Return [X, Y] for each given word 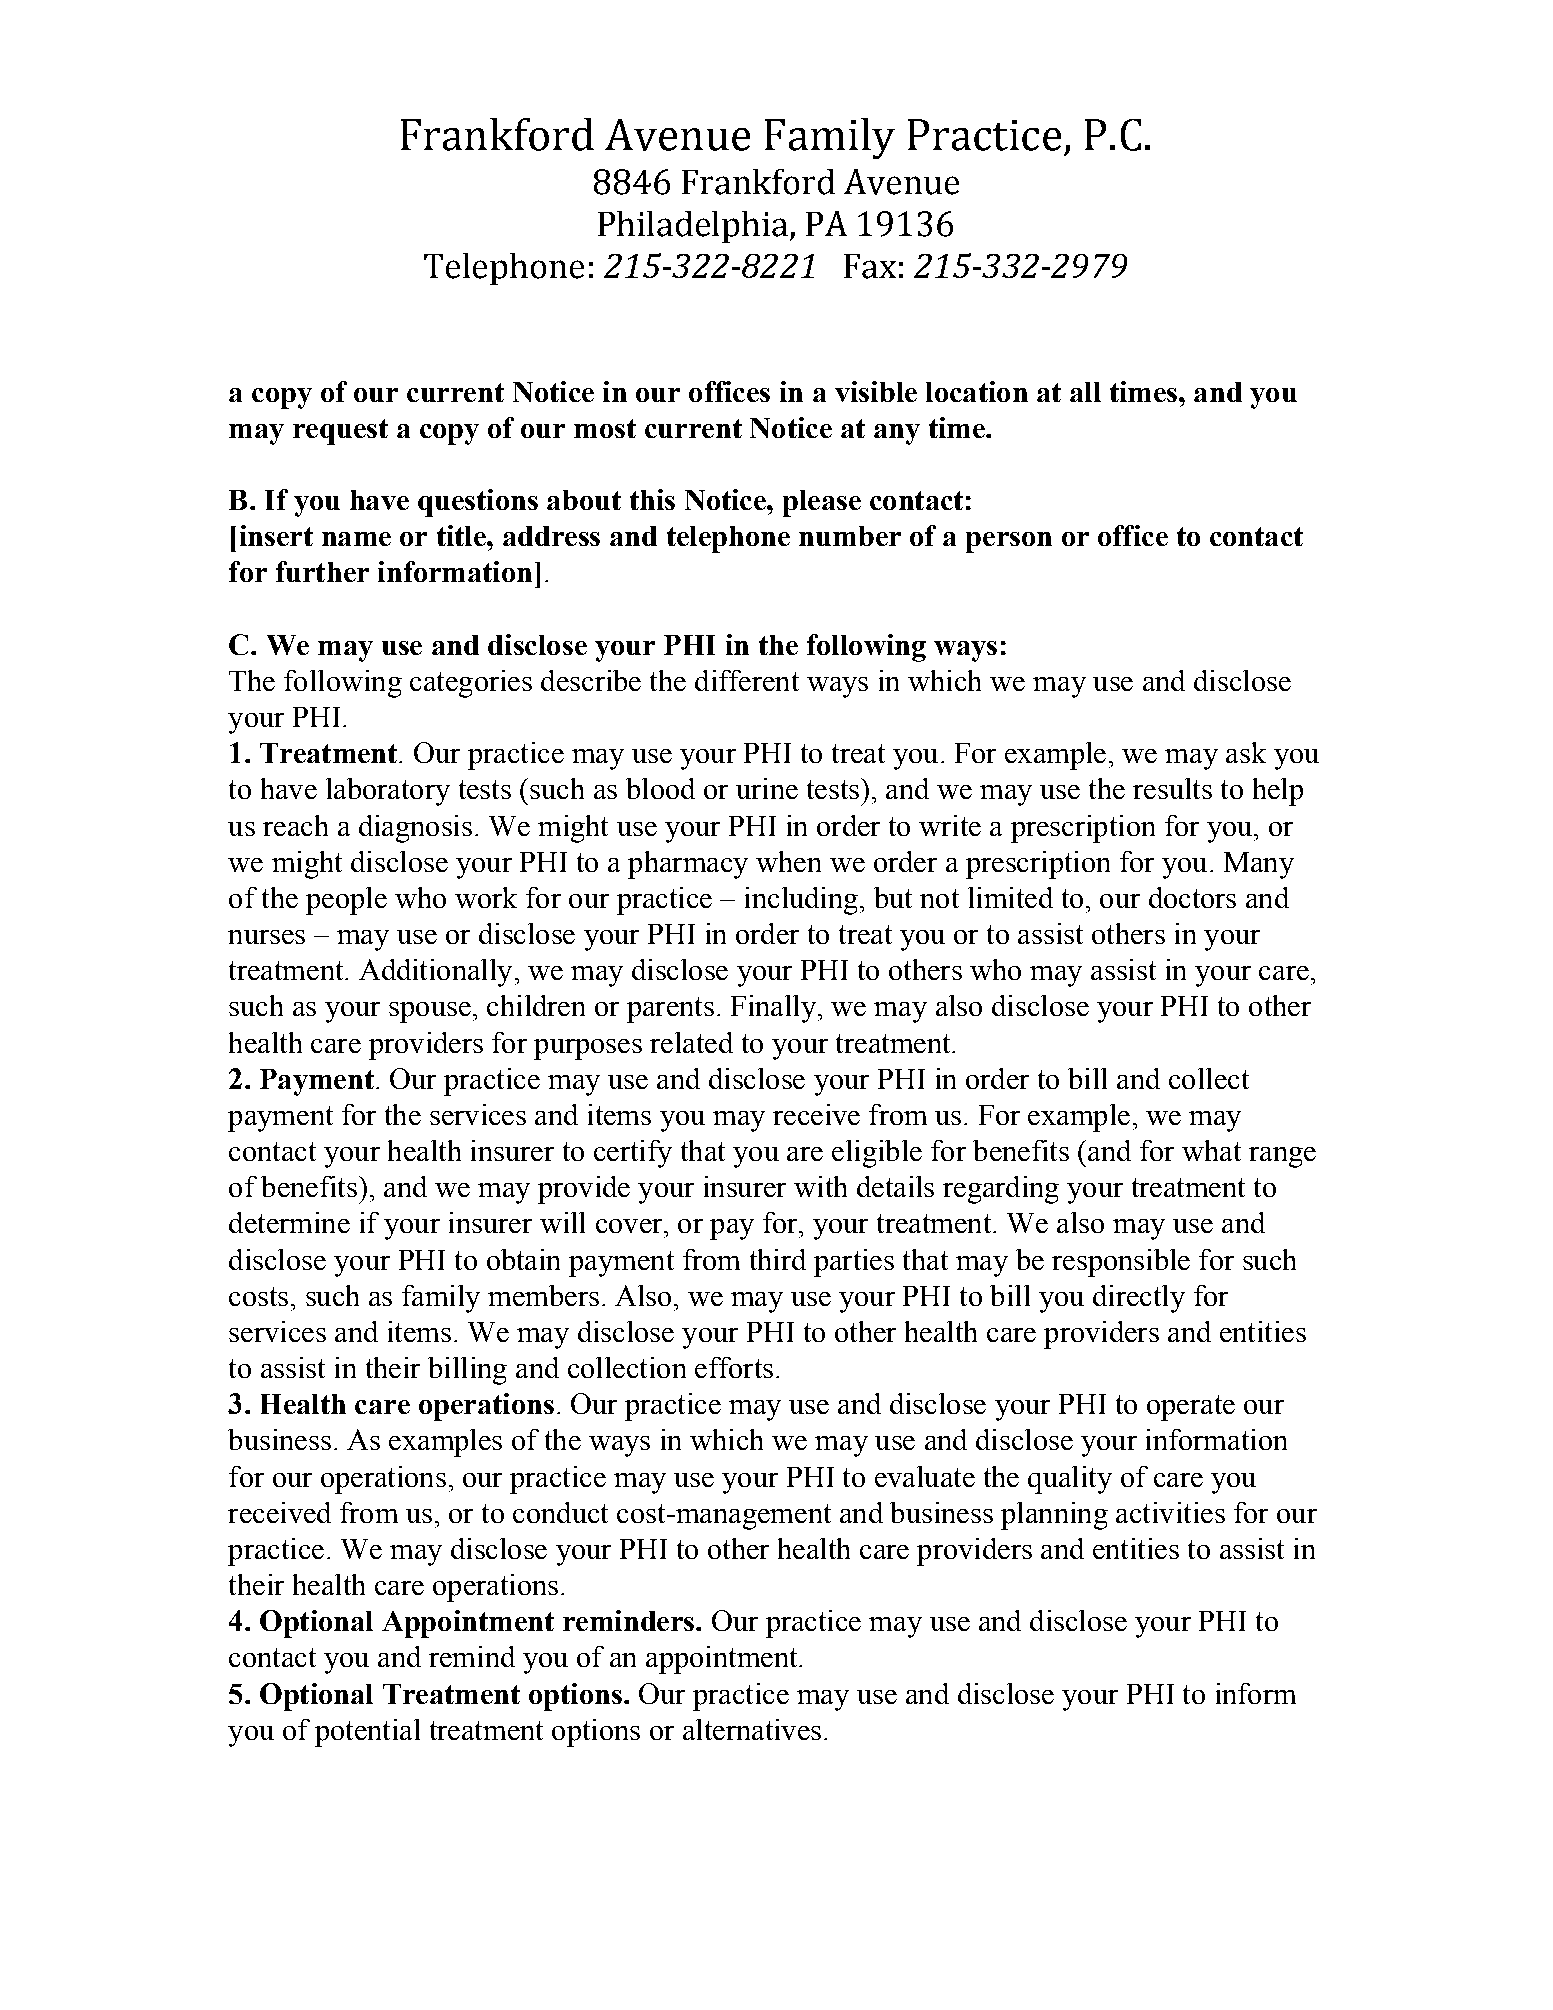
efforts [734, 1367]
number [850, 536]
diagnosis [415, 829]
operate [1191, 1408]
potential [367, 1733]
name [356, 539]
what [1211, 1150]
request [340, 432]
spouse [430, 1012]
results [1172, 788]
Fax [870, 266]
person [1009, 542]
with [820, 1186]
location [977, 391]
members [543, 1295]
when [788, 861]
